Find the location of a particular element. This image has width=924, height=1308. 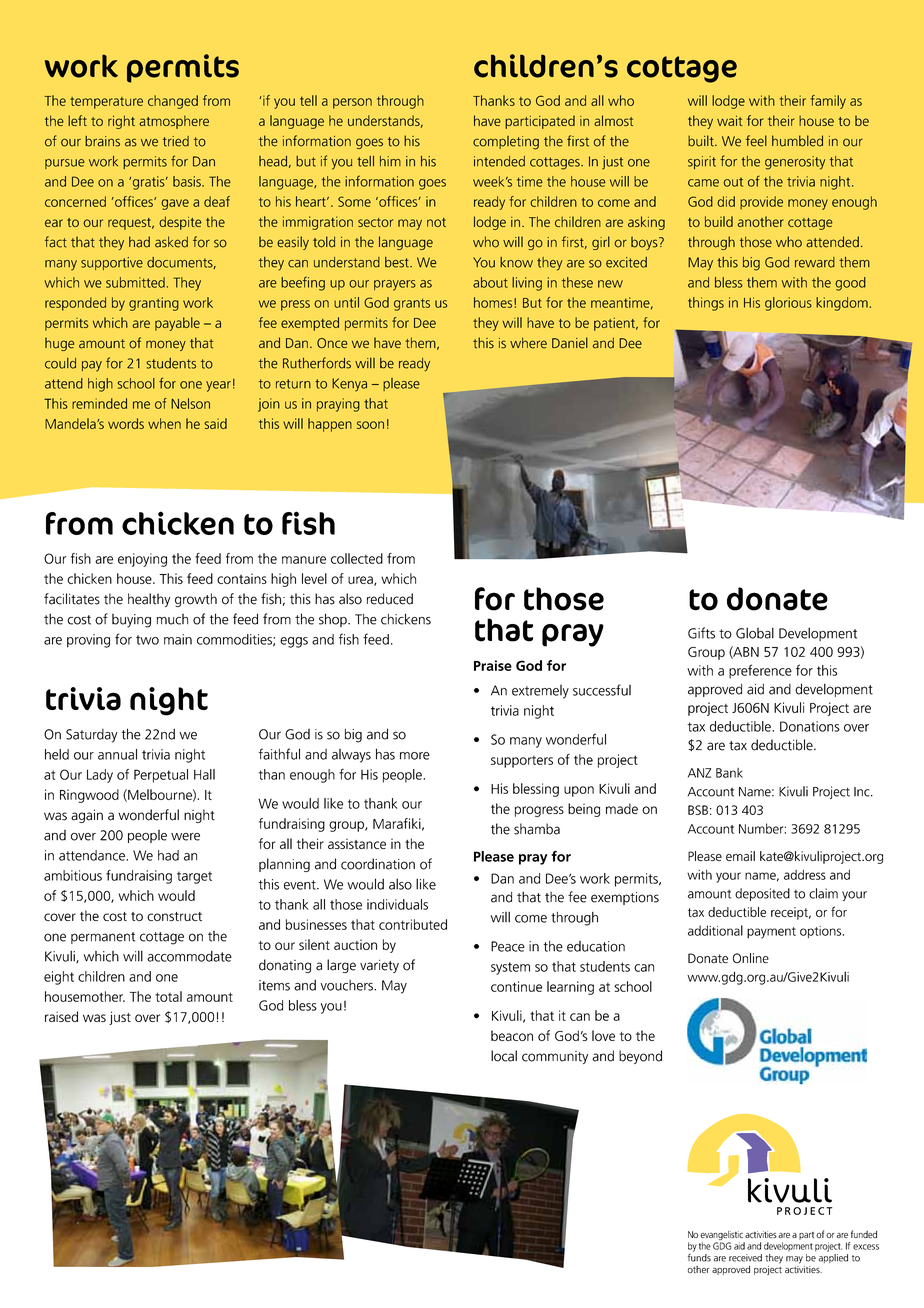

enjoying is located at coordinates (142, 560).
